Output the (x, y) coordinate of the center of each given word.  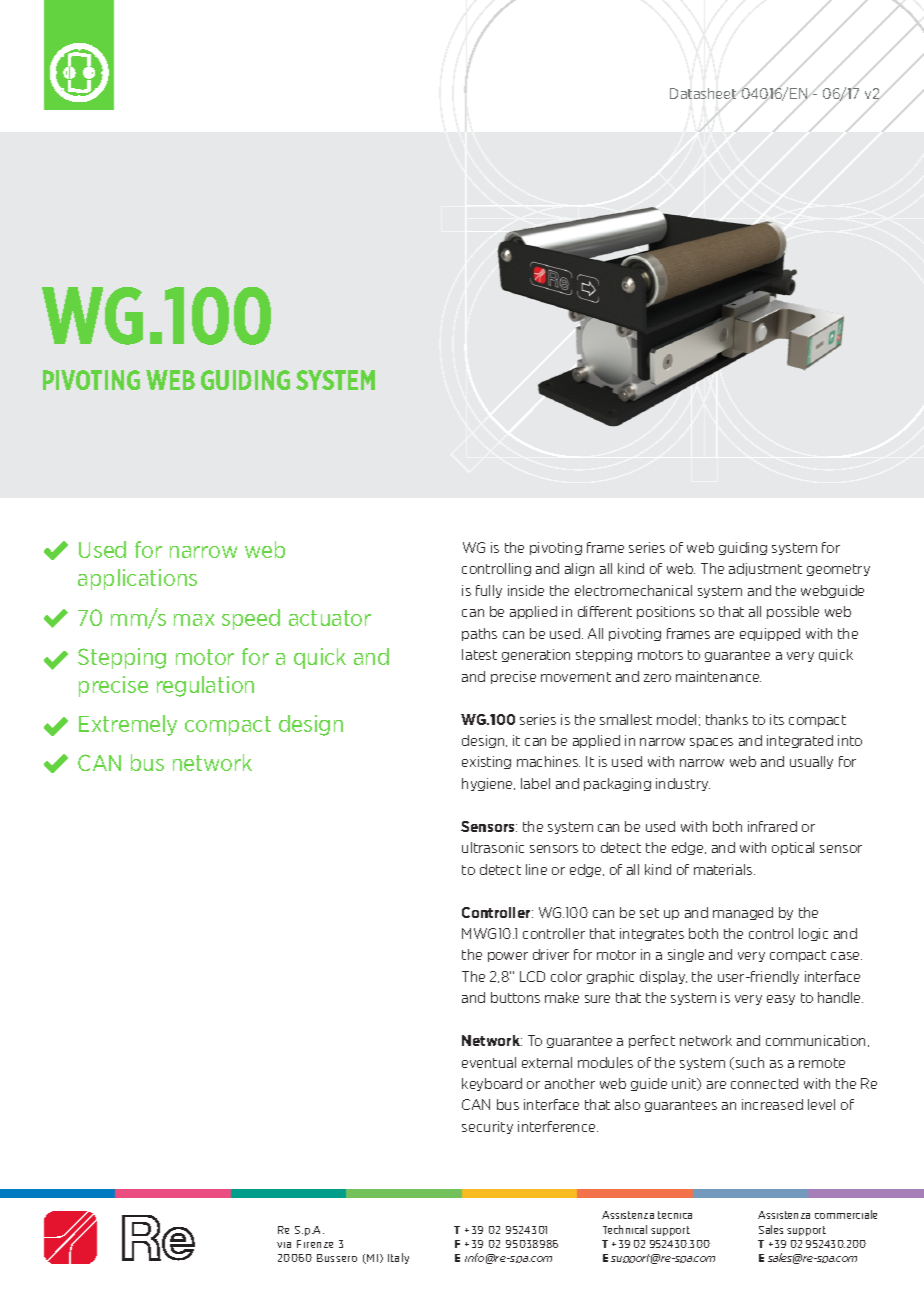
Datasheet (703, 93)
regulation (205, 686)
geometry (838, 570)
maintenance (718, 676)
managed (743, 913)
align (579, 569)
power (508, 957)
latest (479, 654)
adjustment (765, 569)
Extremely (128, 725)
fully (489, 591)
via (284, 1245)
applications (137, 579)
